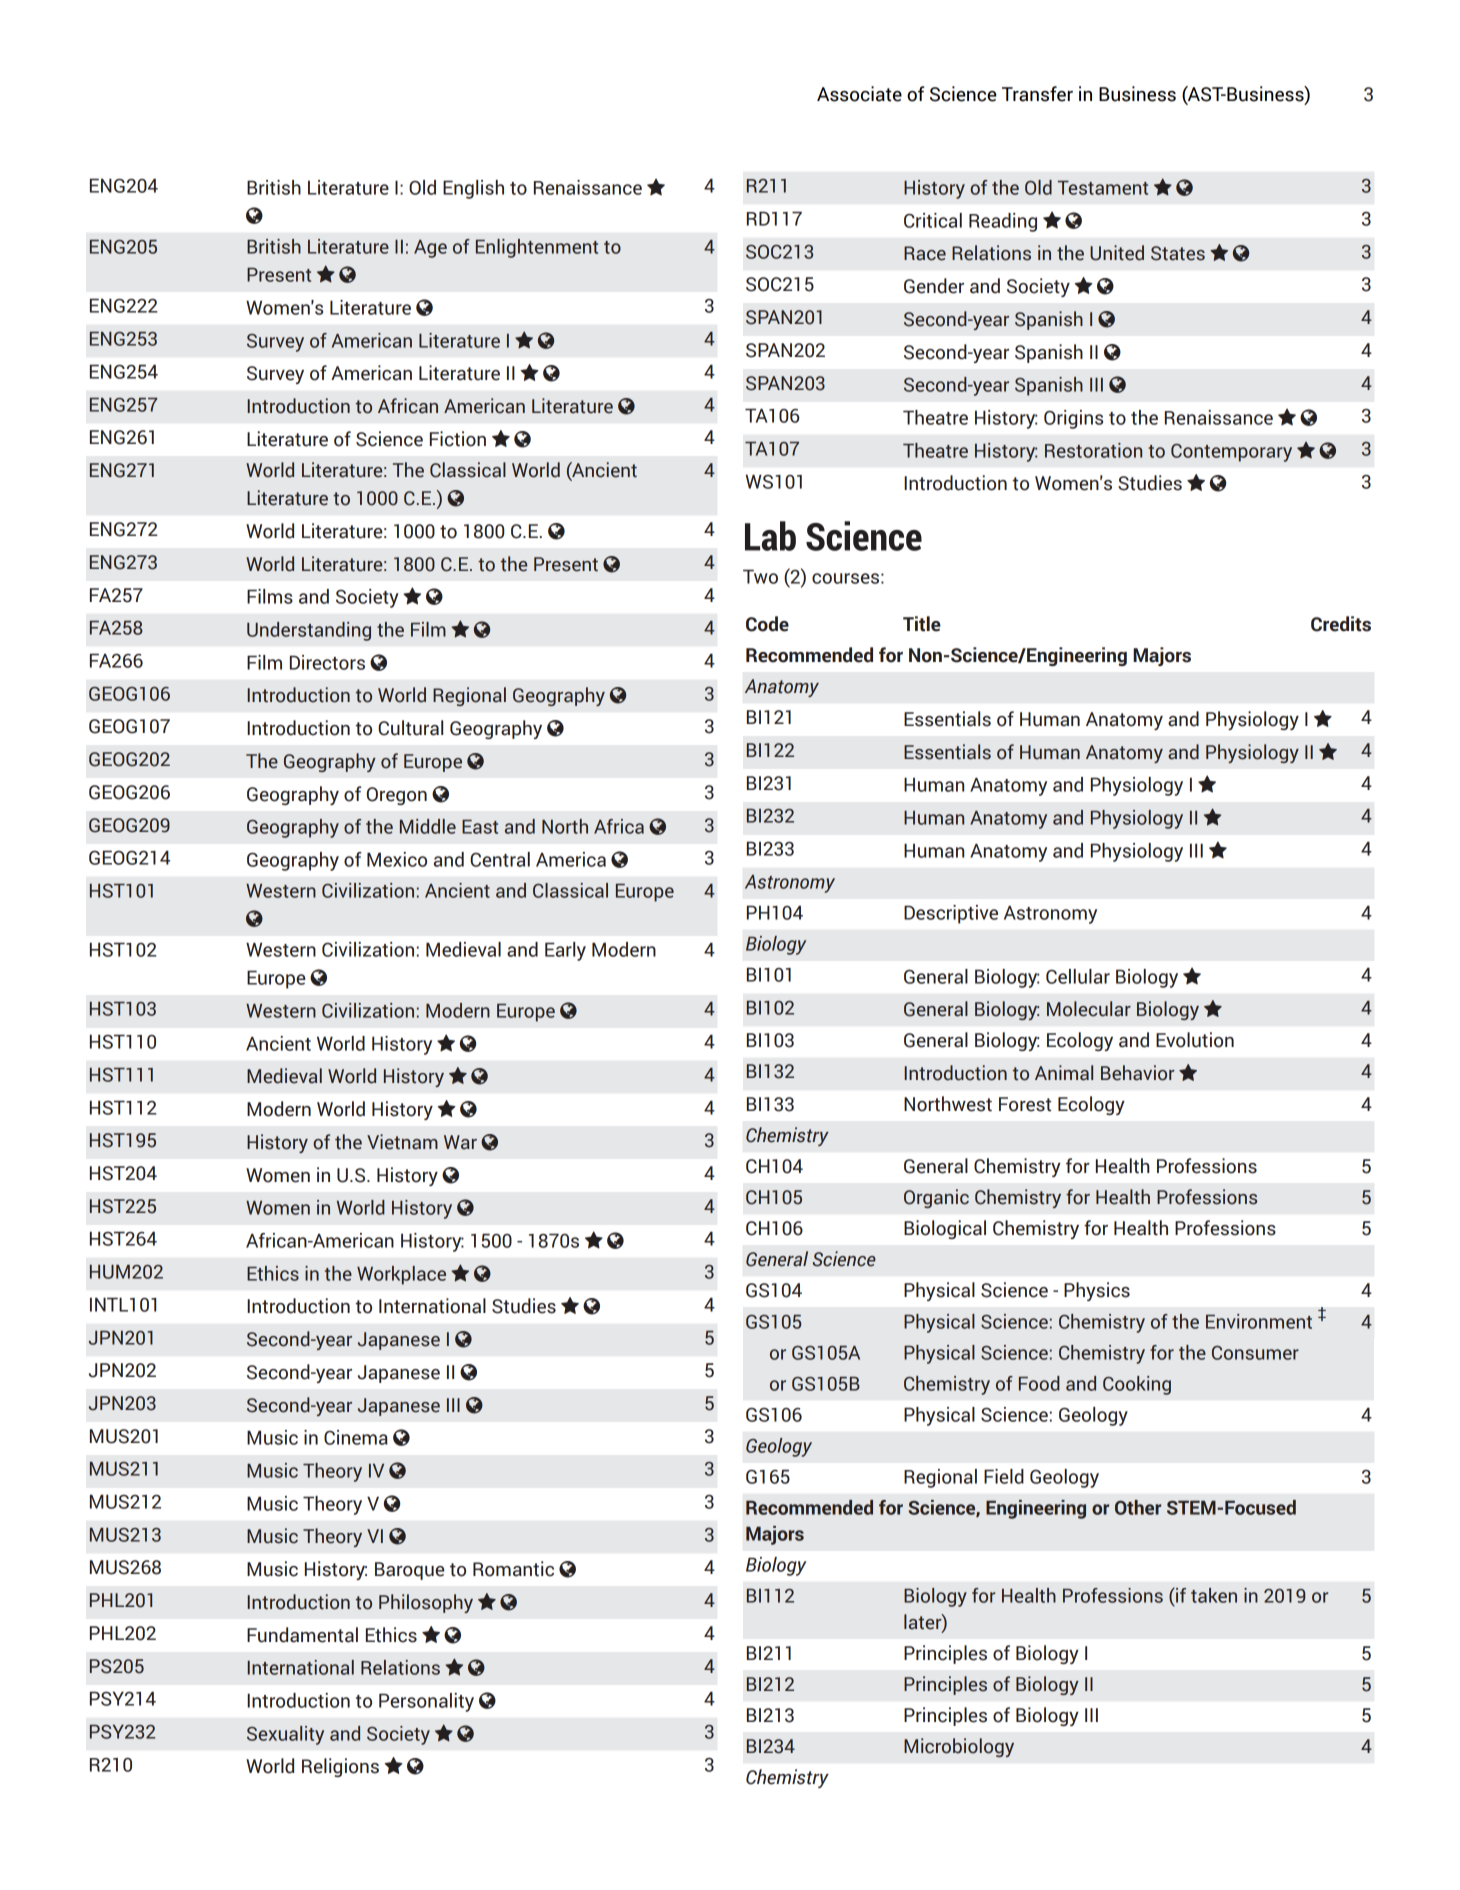  What do you see at coordinates (1214, 1595) in the screenshot?
I see `taken` at bounding box center [1214, 1595].
